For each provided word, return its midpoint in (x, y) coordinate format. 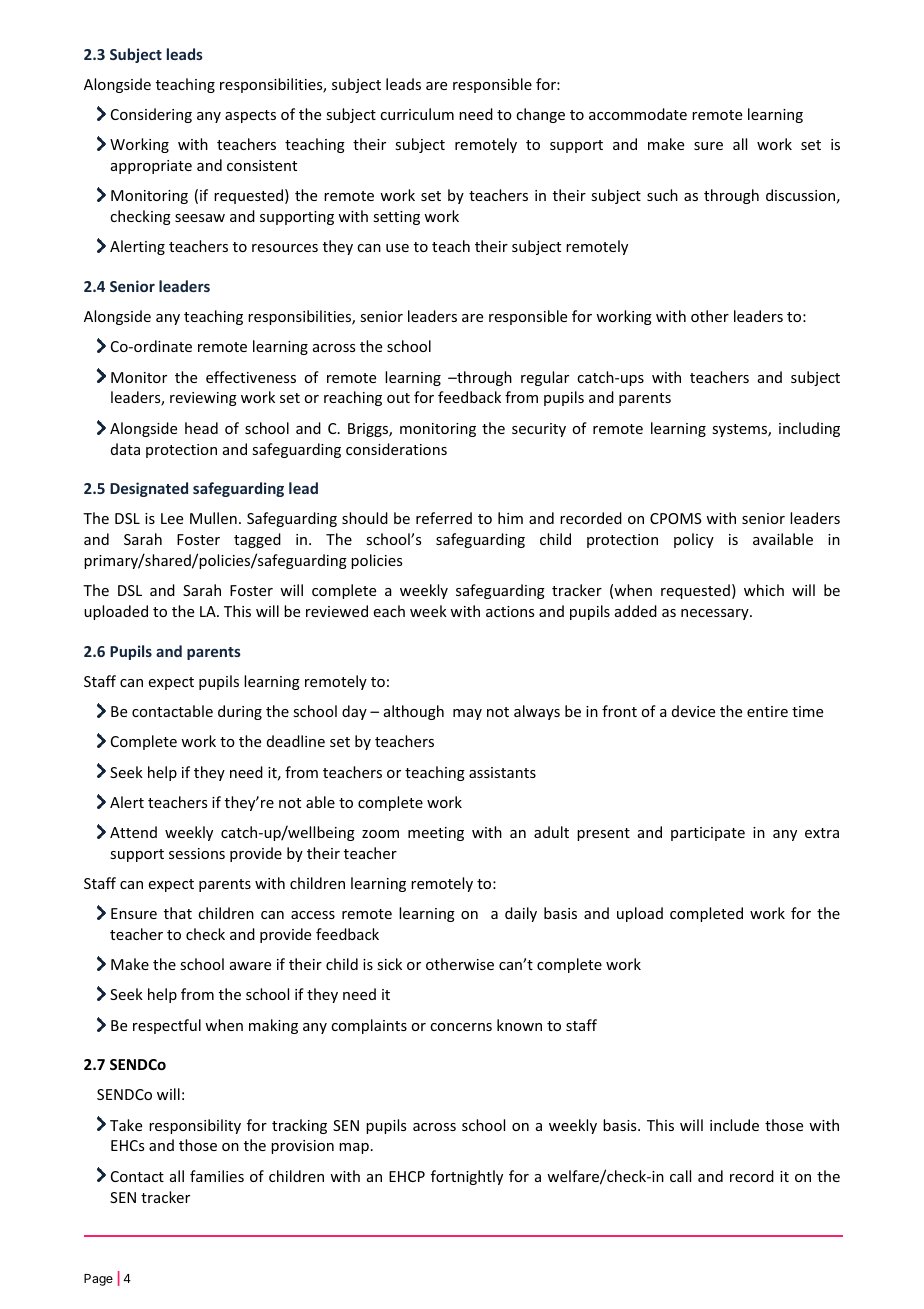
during (240, 712)
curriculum (417, 114)
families (217, 1176)
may (467, 714)
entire (767, 711)
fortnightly (467, 1177)
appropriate (151, 167)
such (662, 195)
